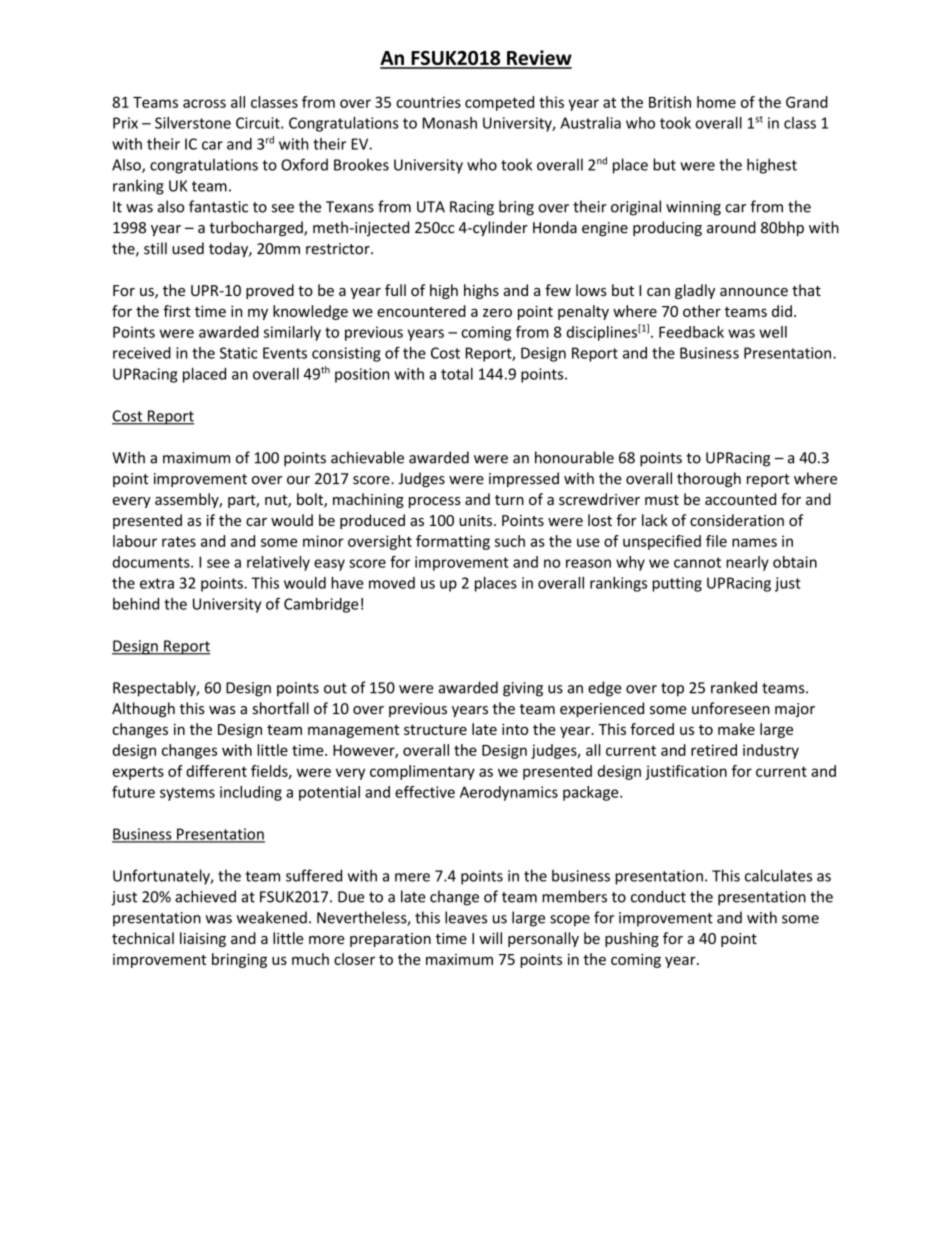 Image resolution: width=952 pixels, height=1233 pixels. I want to click on retired, so click(714, 750).
